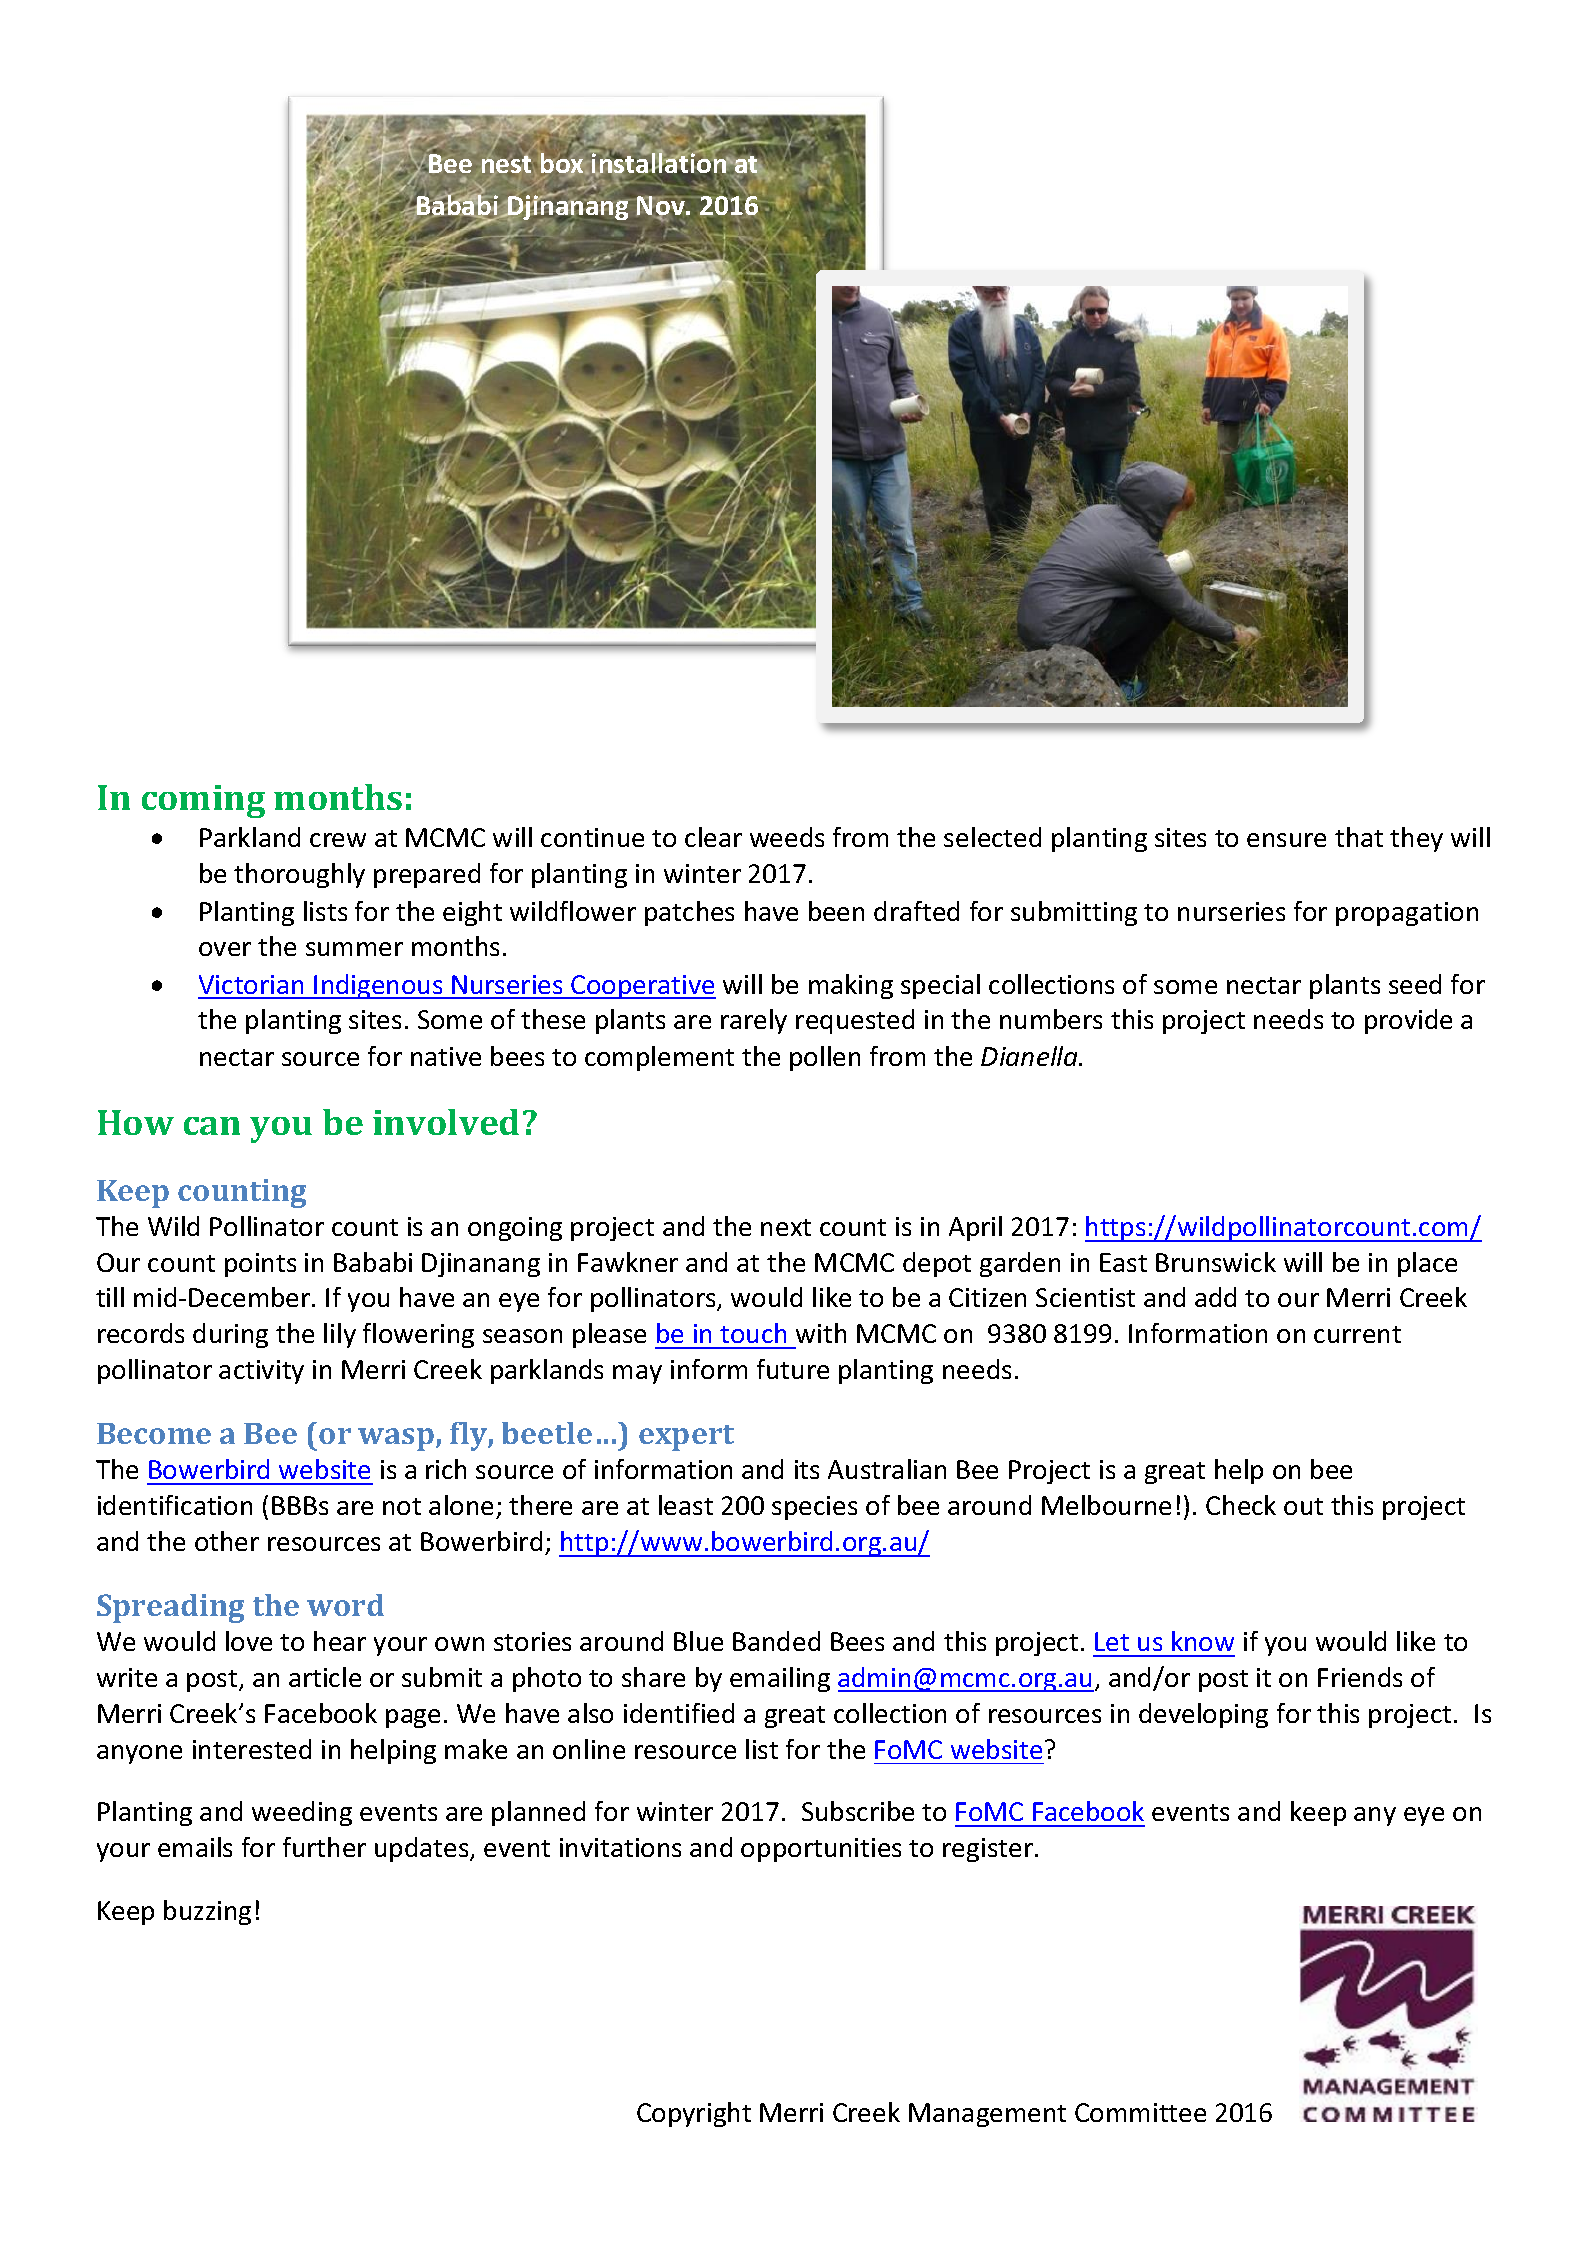 The height and width of the screenshot is (2246, 1588). Describe the element at coordinates (786, 1227) in the screenshot. I see `next` at that location.
